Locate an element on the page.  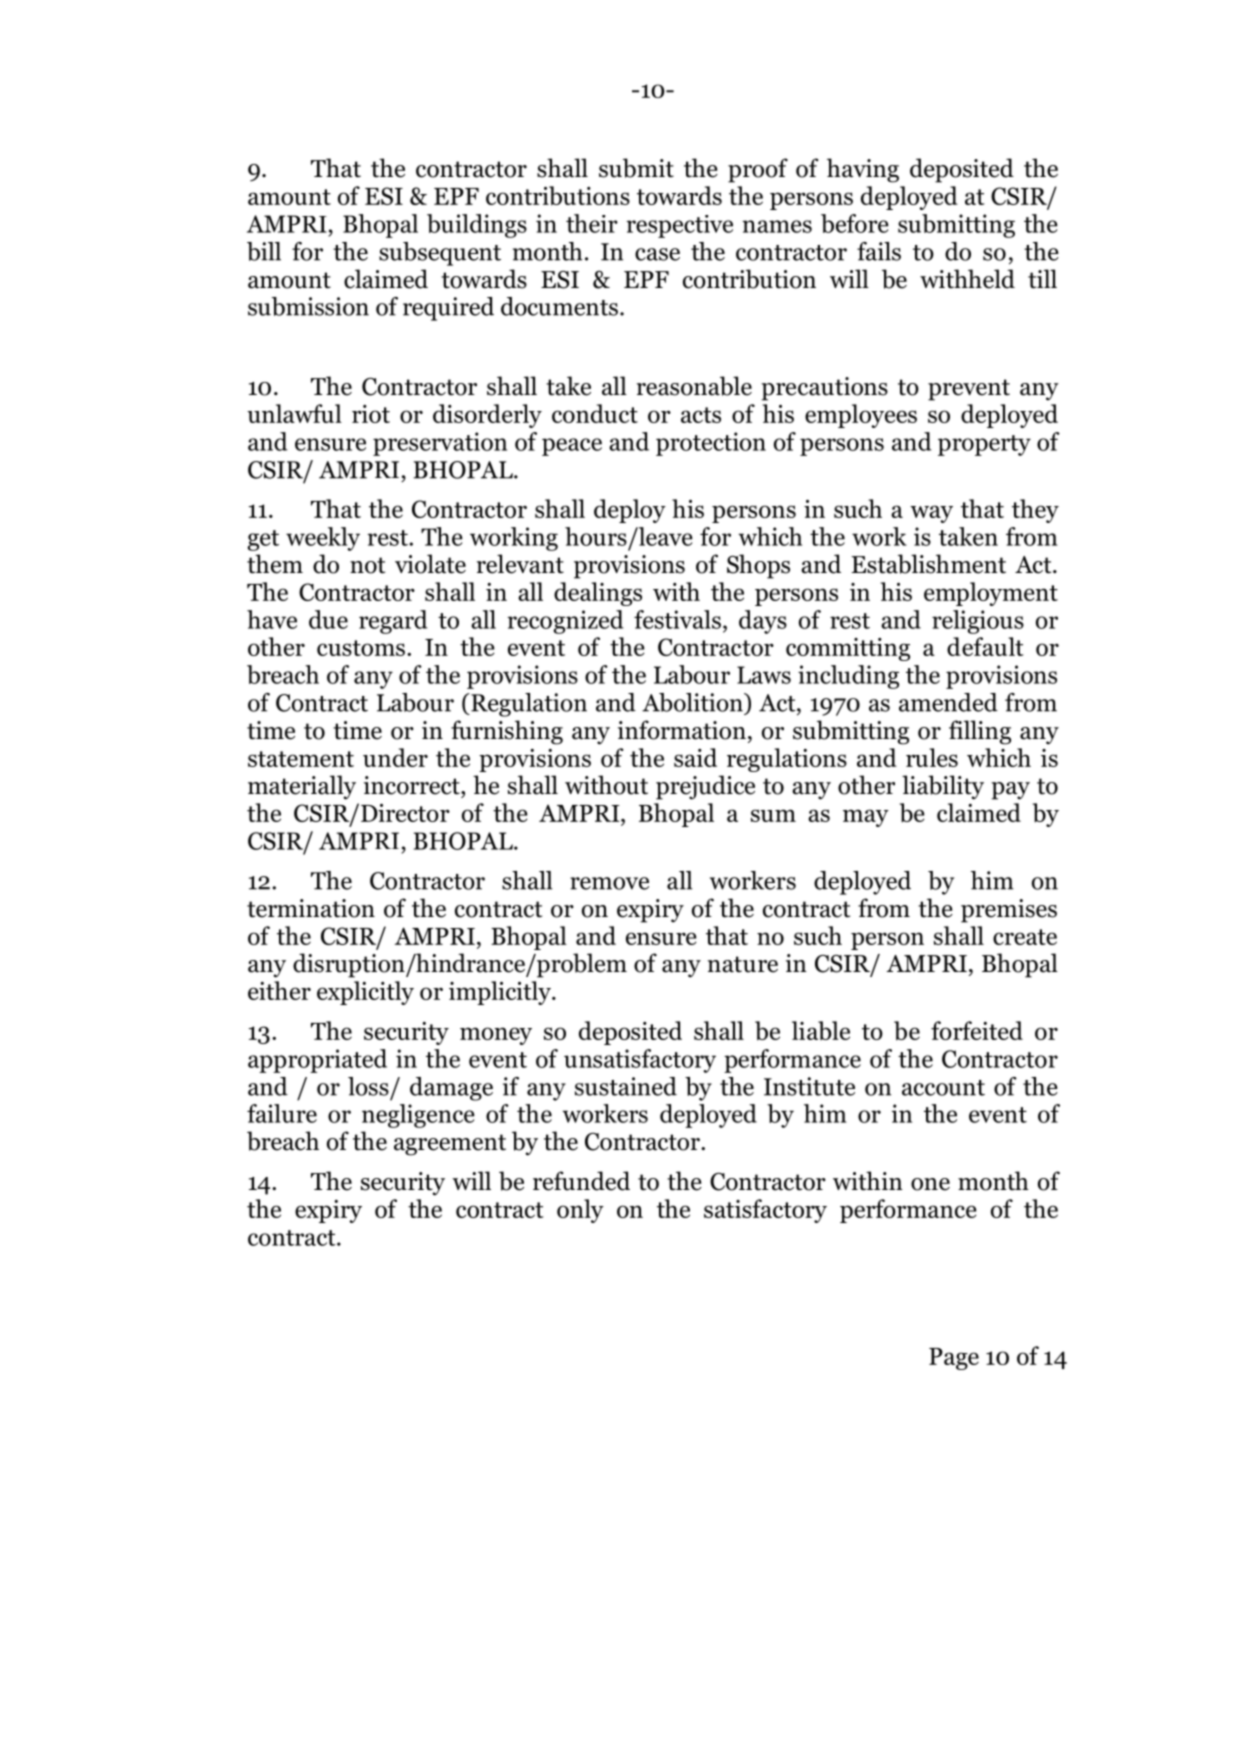
respective is located at coordinates (679, 226).
